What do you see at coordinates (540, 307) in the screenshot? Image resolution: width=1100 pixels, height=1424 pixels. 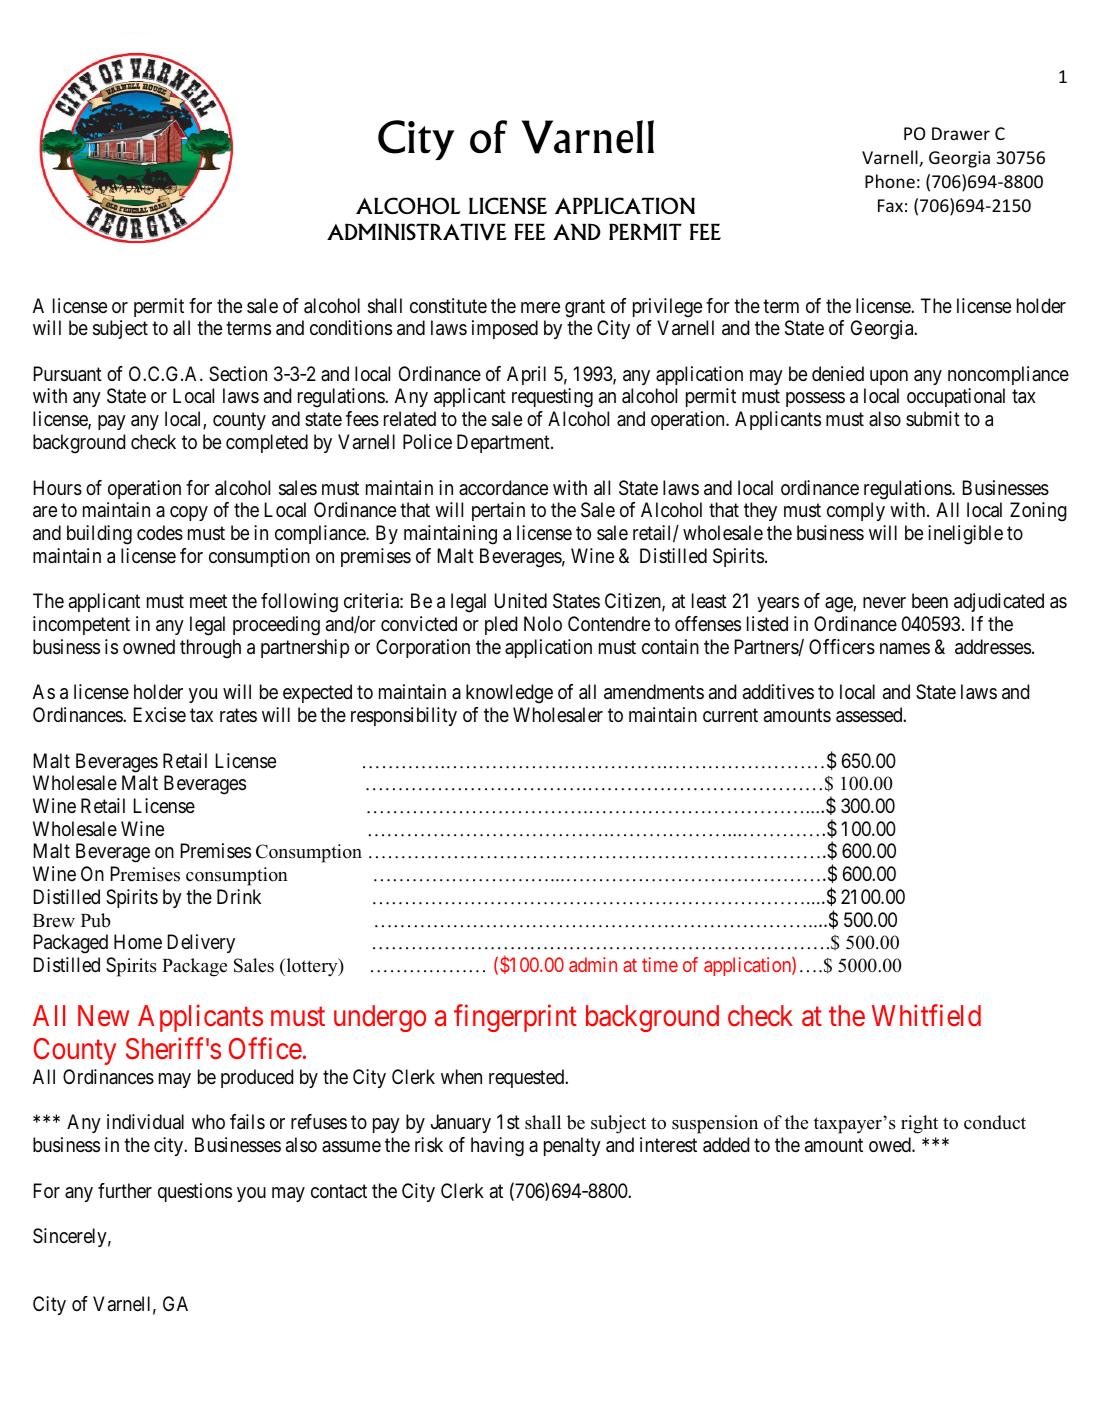 I see `mere` at bounding box center [540, 307].
